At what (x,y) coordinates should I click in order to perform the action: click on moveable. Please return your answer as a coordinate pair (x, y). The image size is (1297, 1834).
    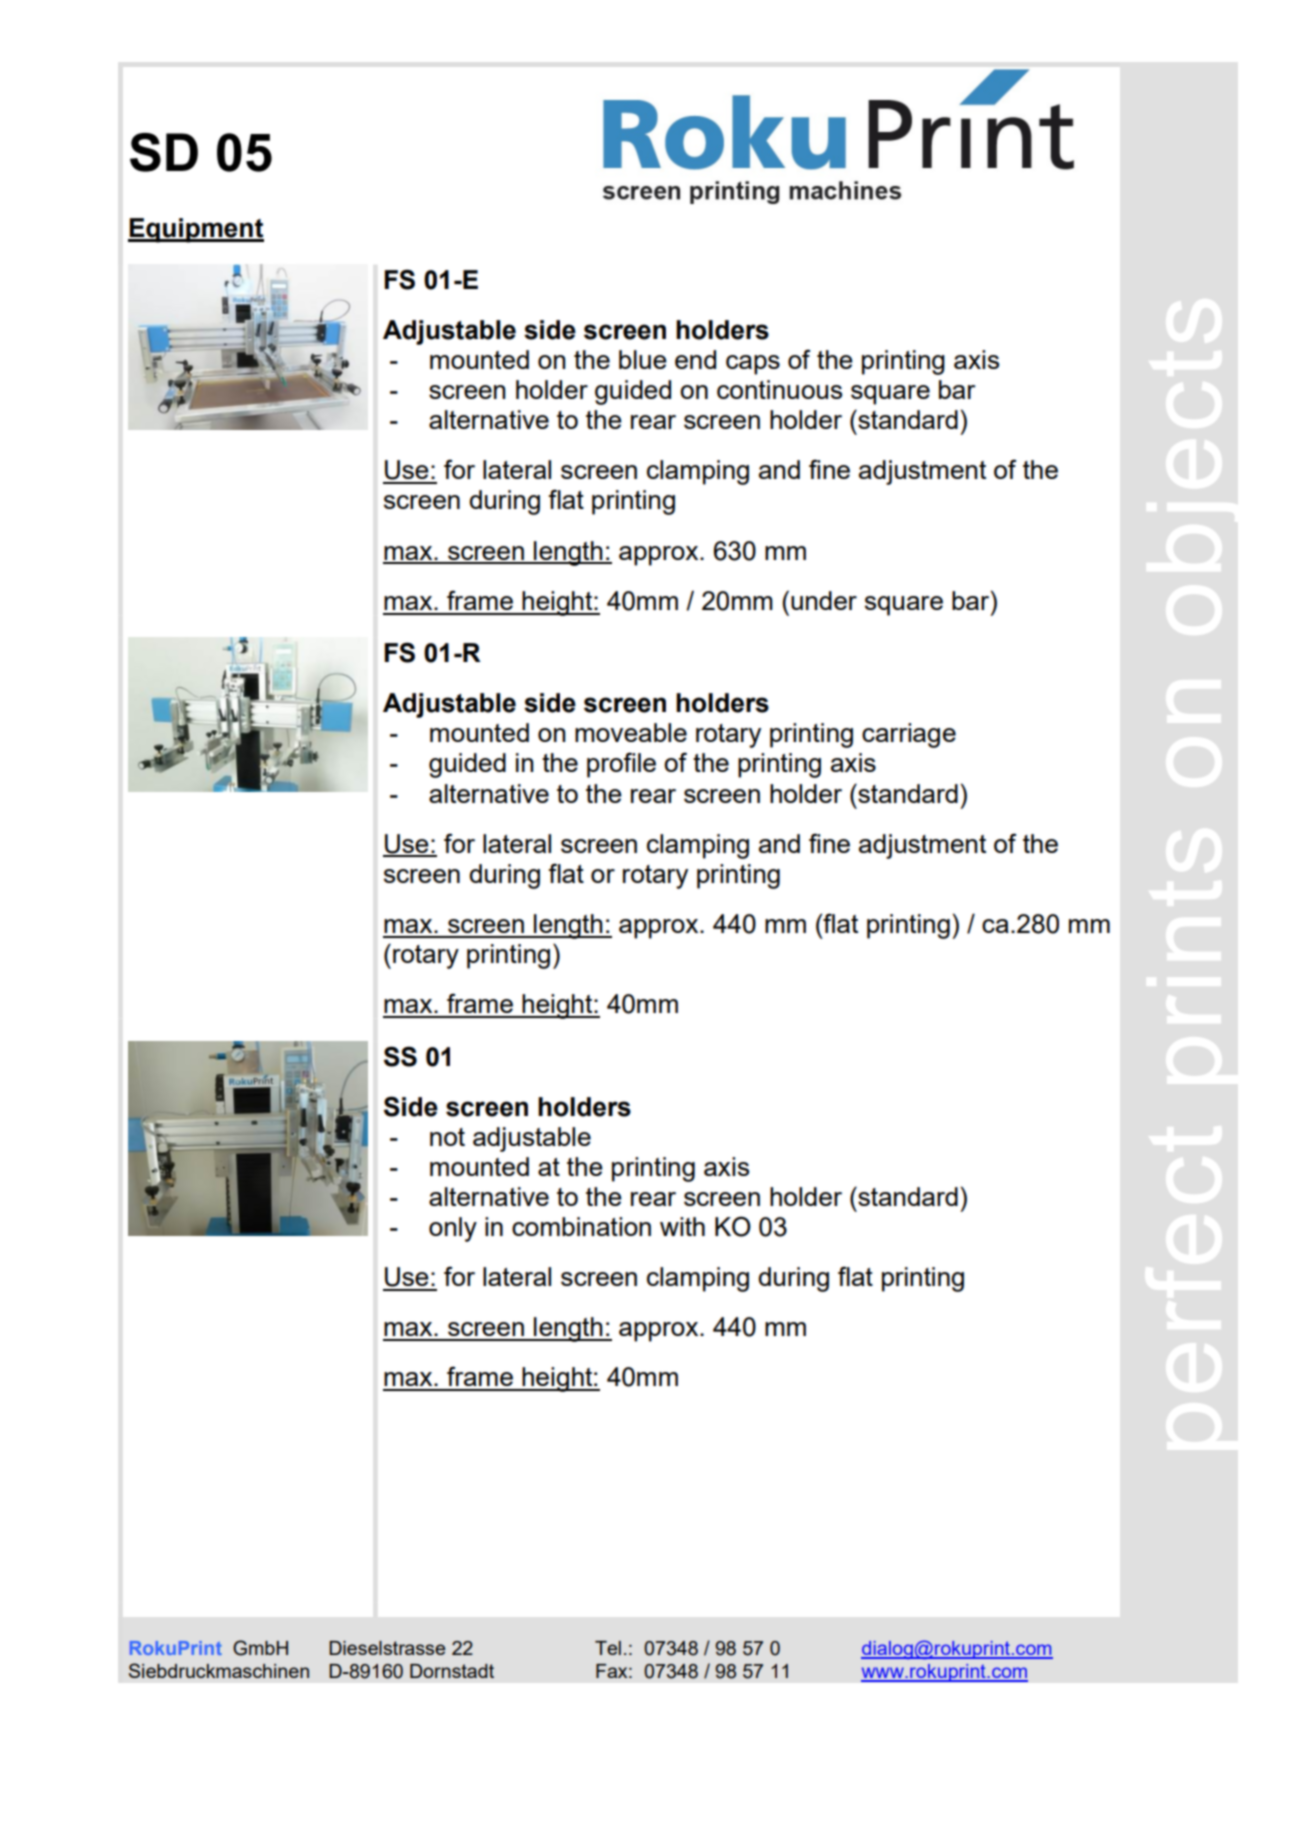
    Looking at the image, I should click on (631, 732).
